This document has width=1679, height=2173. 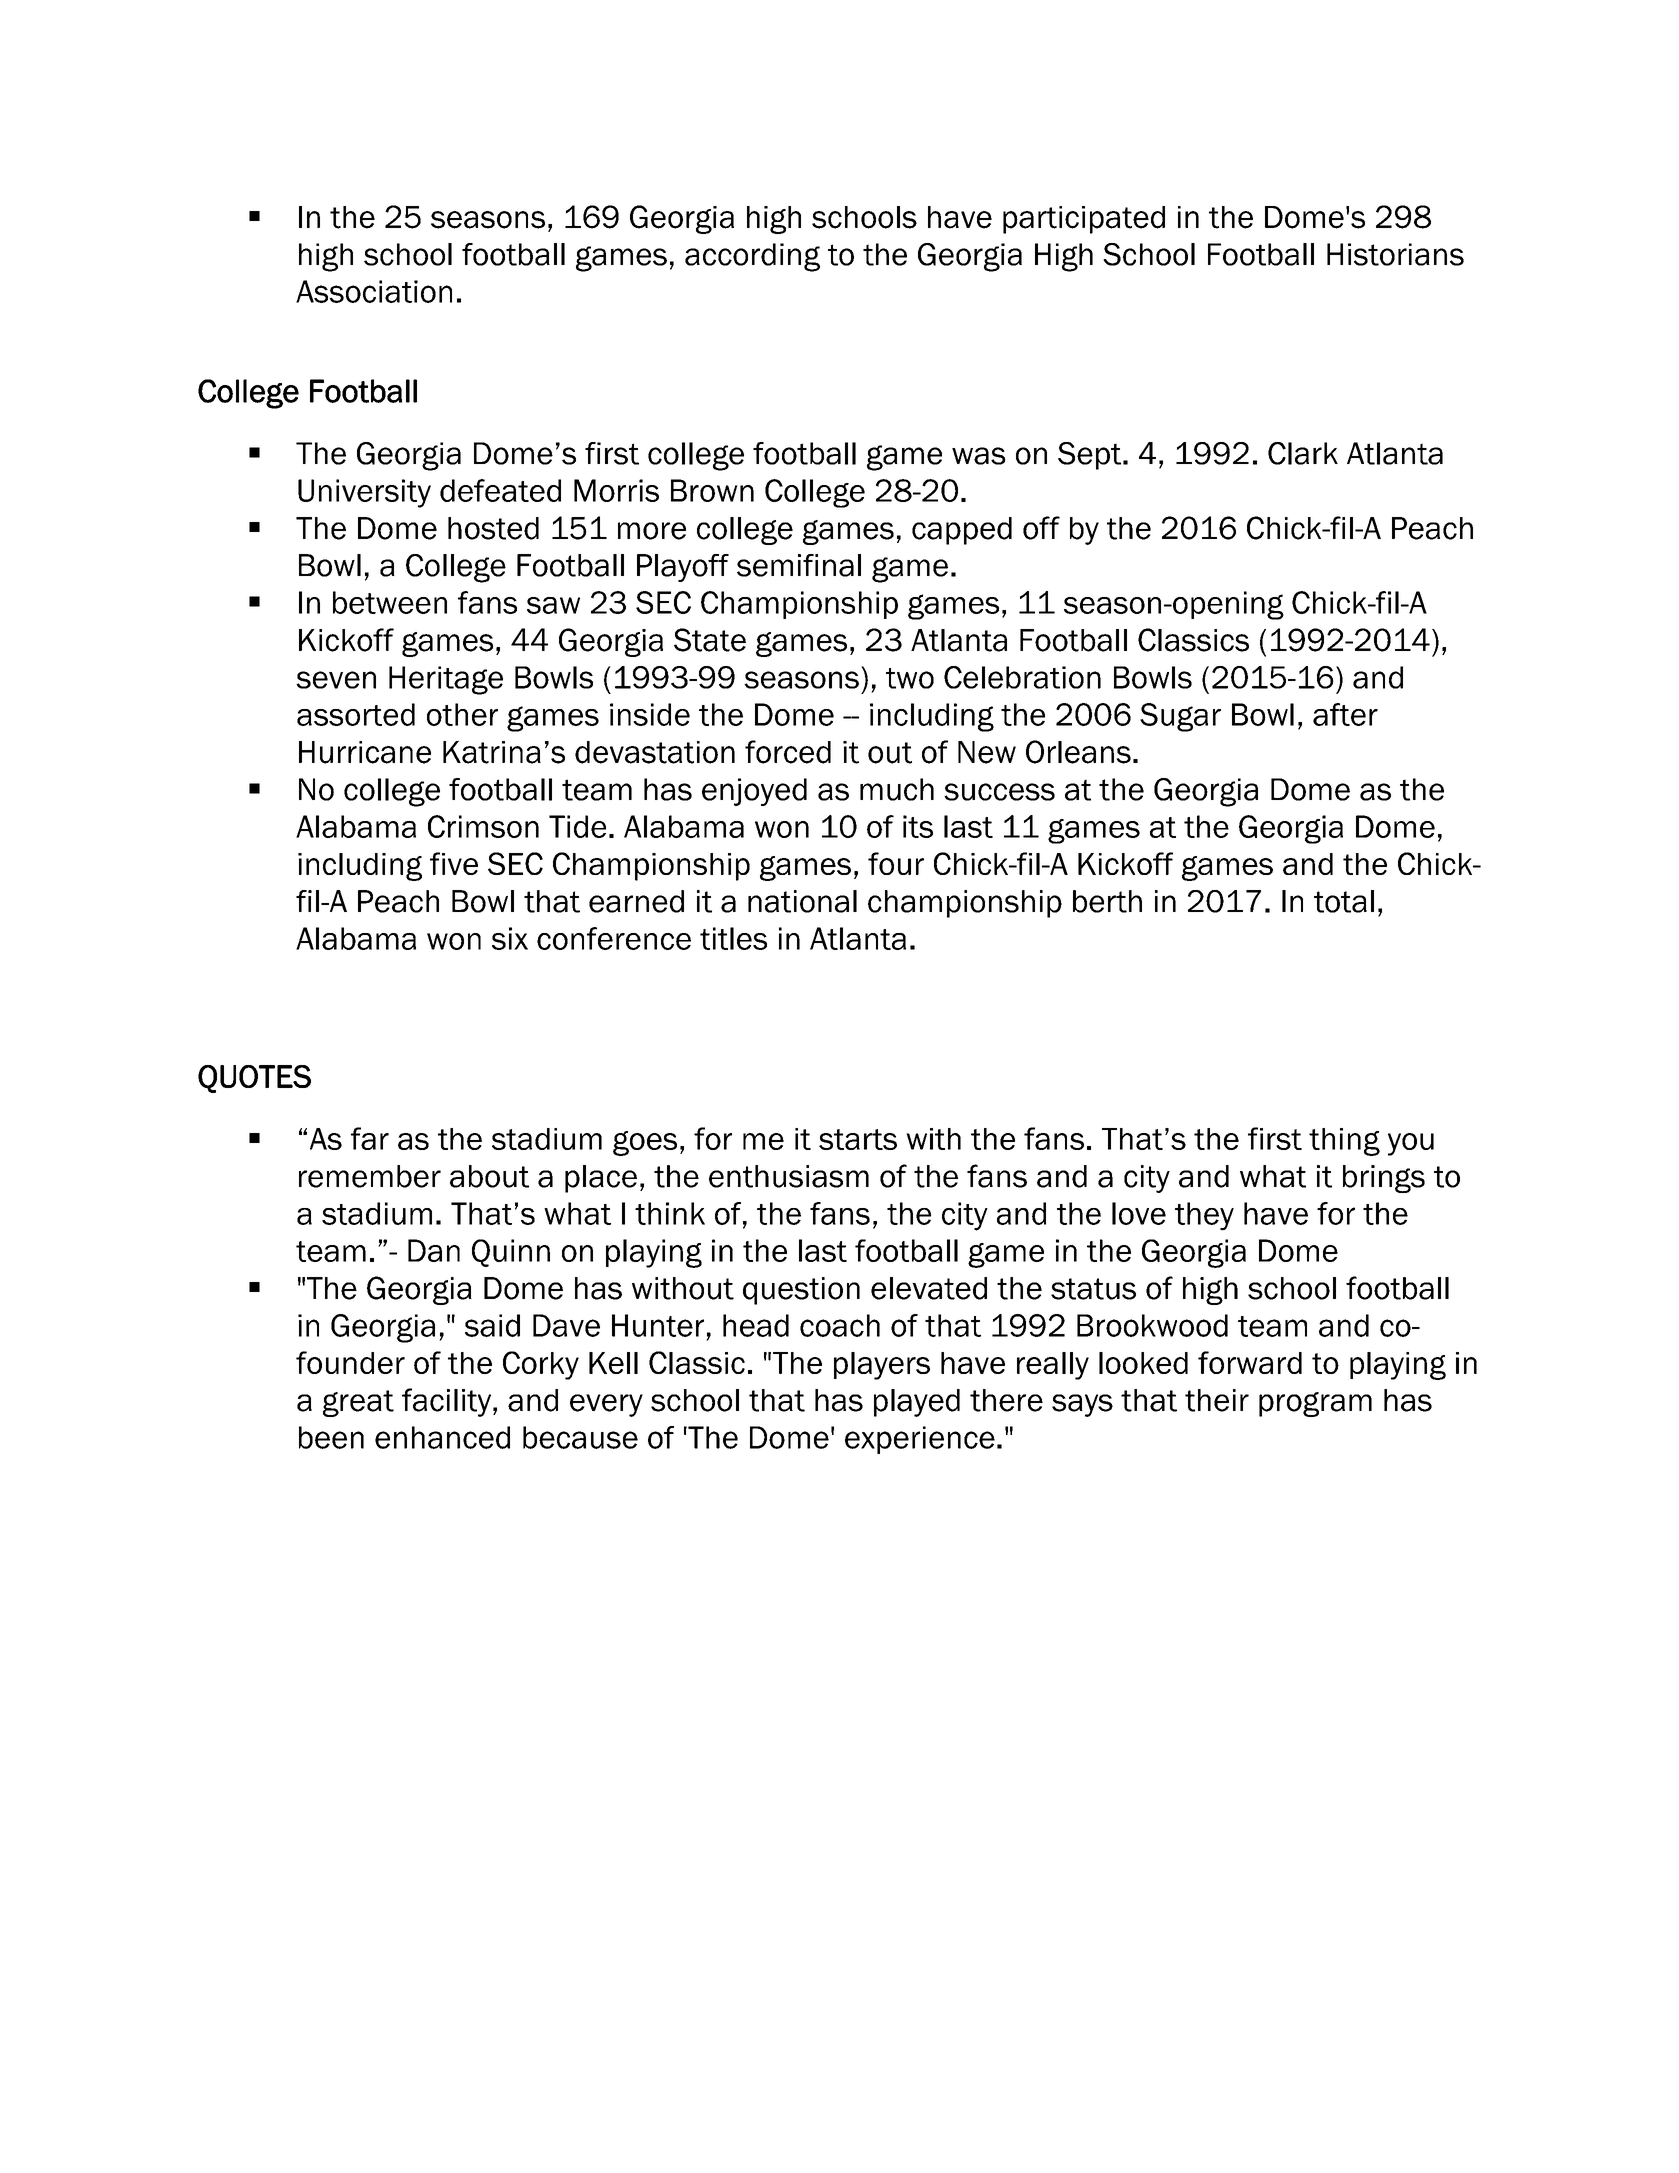 I want to click on Association, so click(x=374, y=291).
